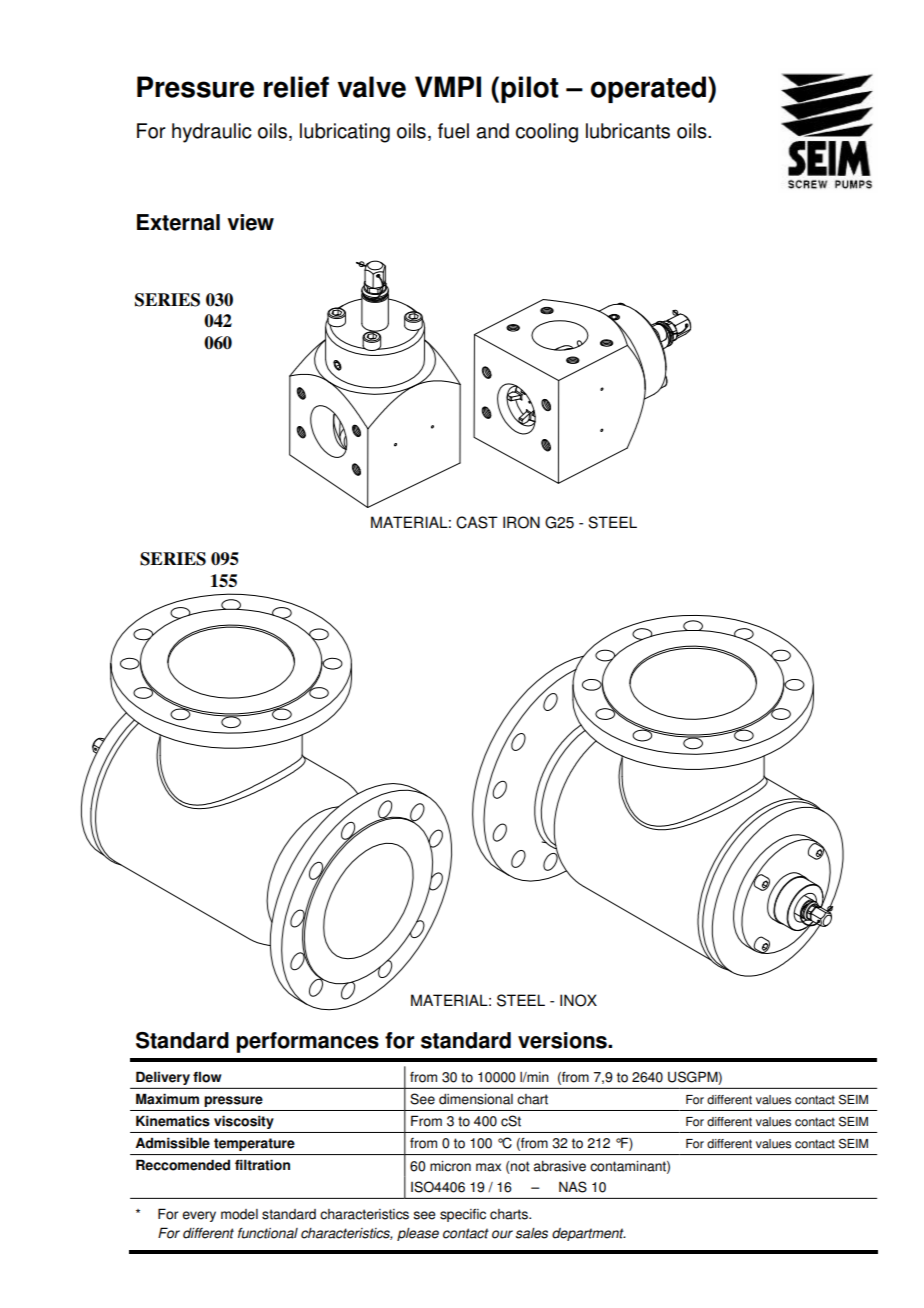 This screenshot has width=924, height=1308. I want to click on NAS, so click(573, 1187).
